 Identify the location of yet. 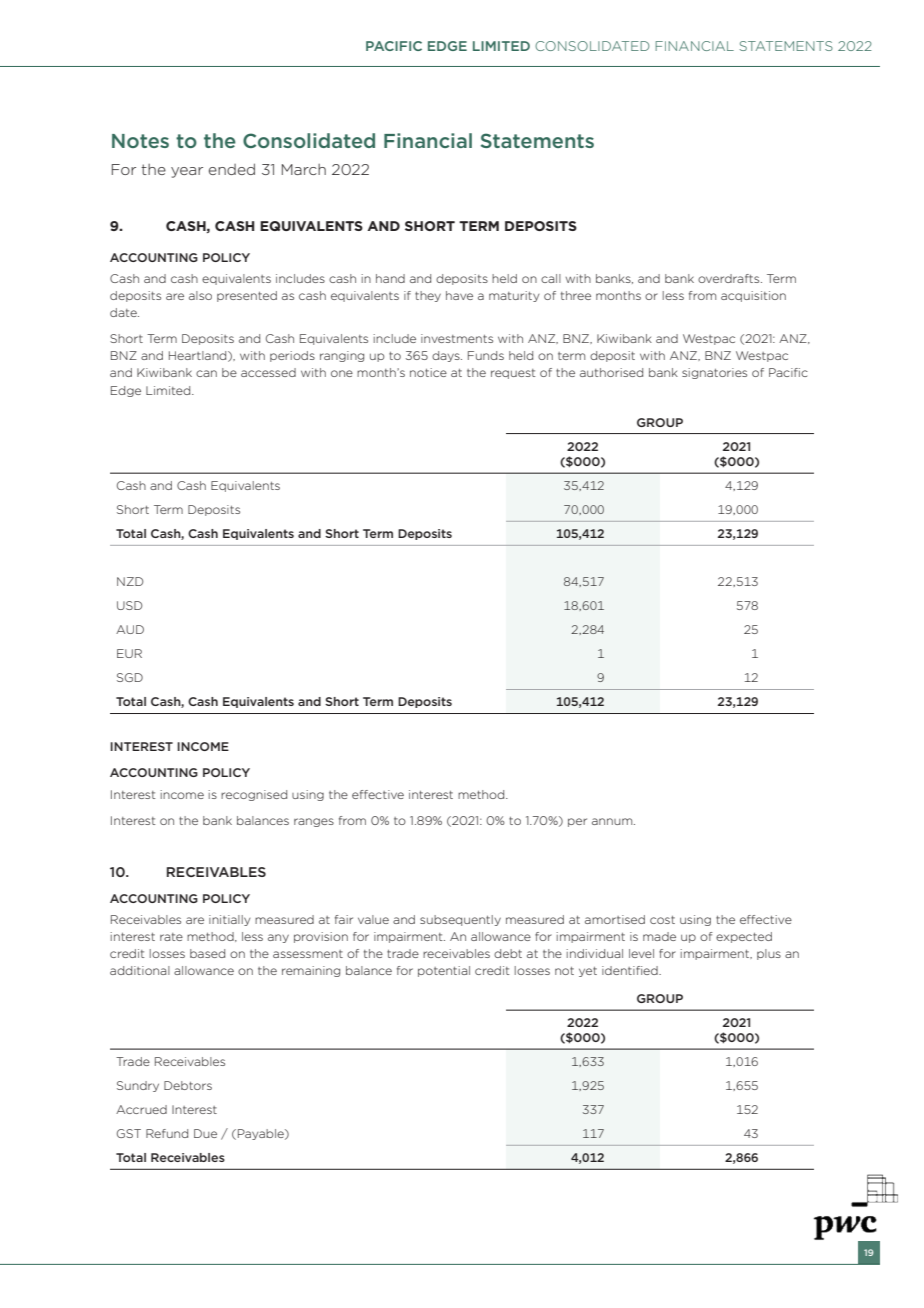
(588, 972).
